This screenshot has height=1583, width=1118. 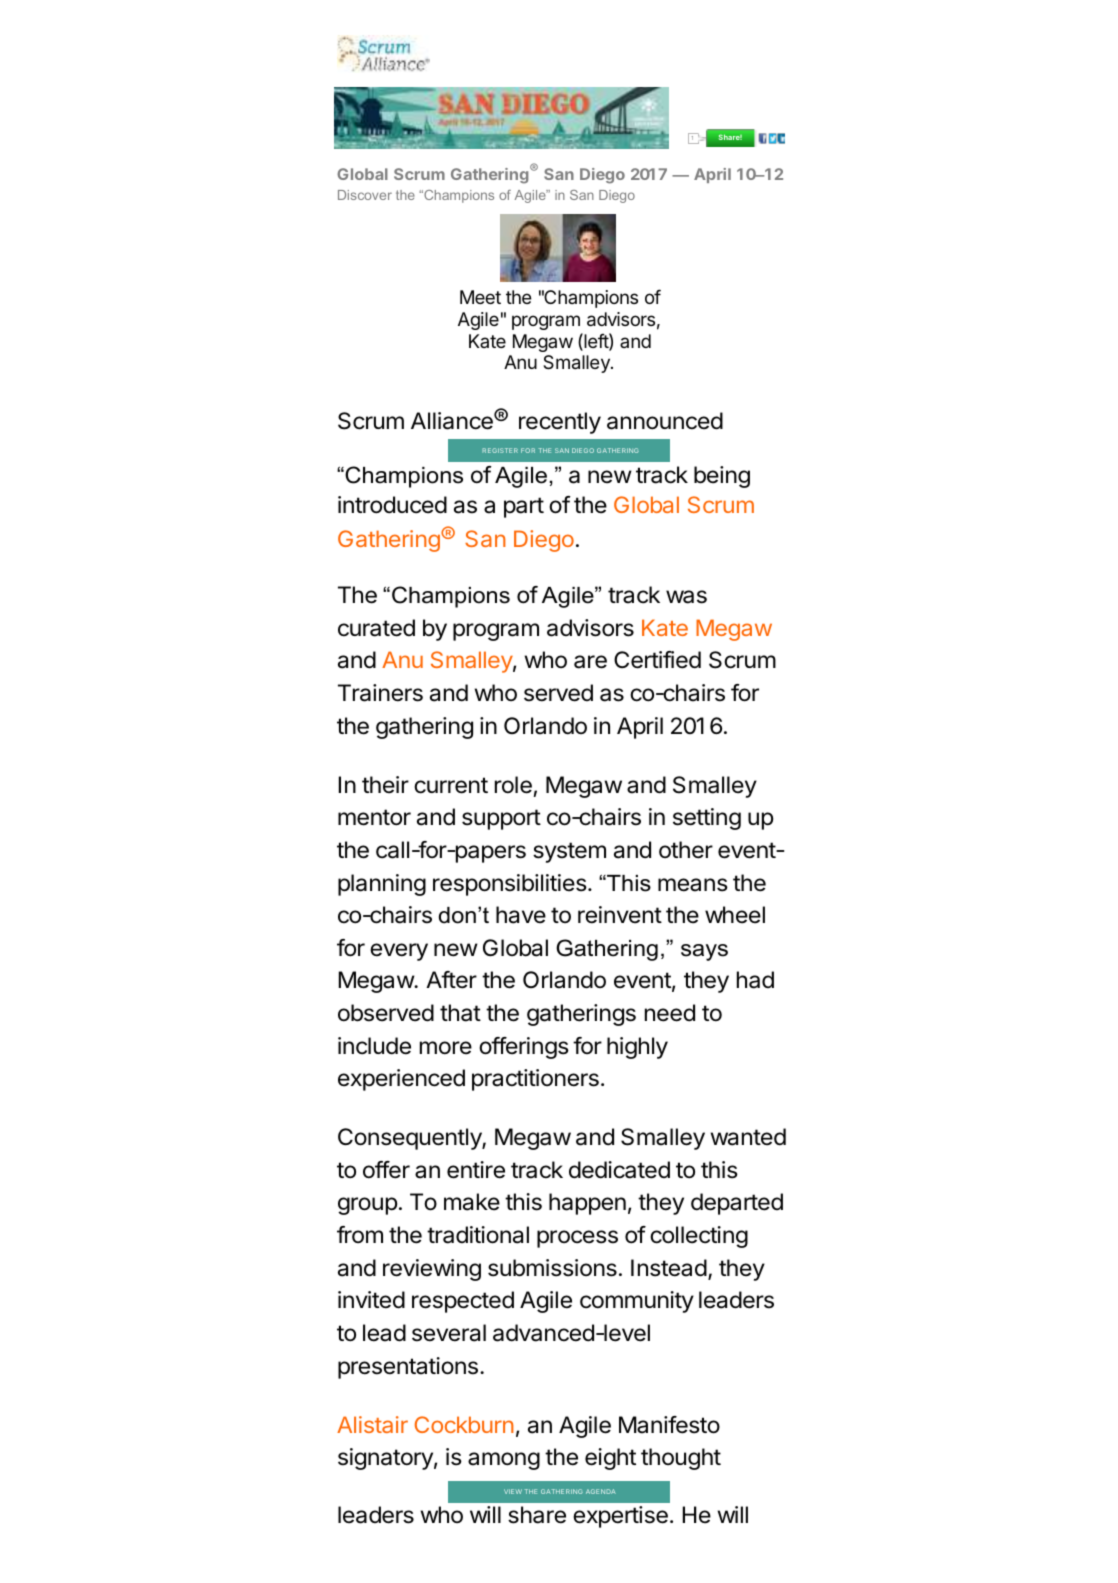 I want to click on announced, so click(x=665, y=421).
